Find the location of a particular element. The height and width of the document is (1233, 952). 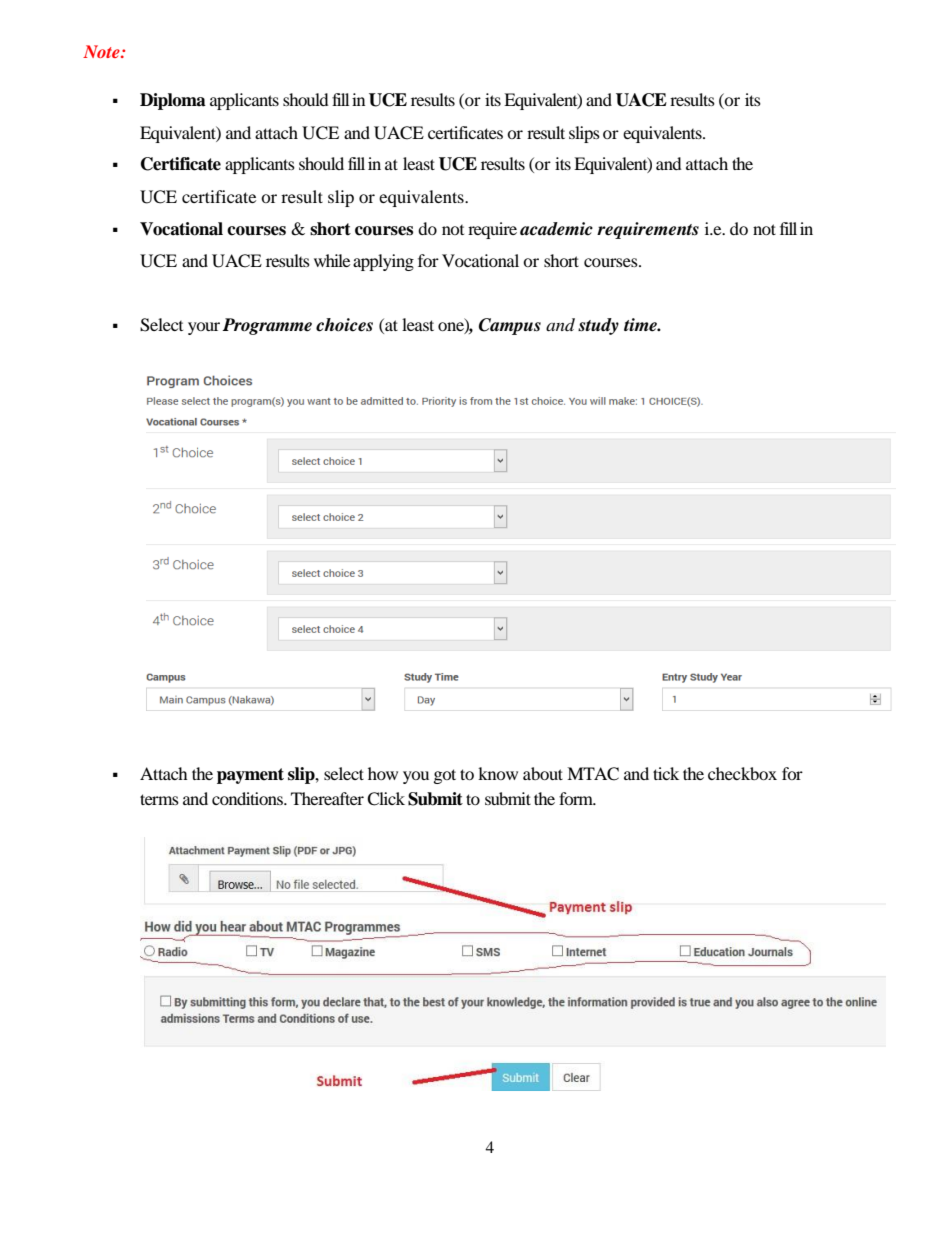

tick is located at coordinates (666, 773).
